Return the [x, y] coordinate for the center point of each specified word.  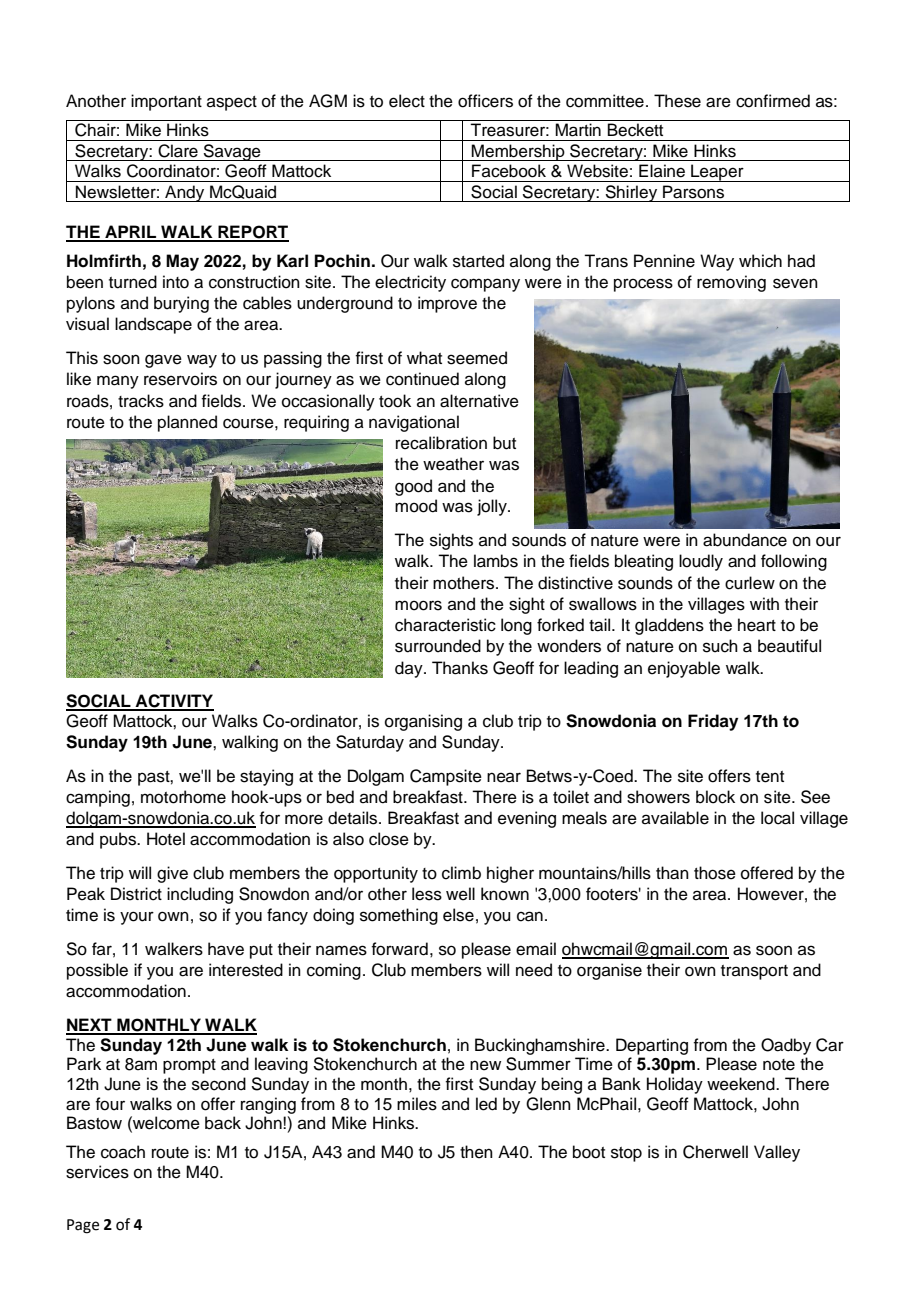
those [715, 873]
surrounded [438, 646]
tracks [141, 401]
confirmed [773, 101]
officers [485, 101]
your [137, 918]
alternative [479, 401]
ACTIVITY [173, 702]
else [458, 915]
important [166, 102]
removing [731, 283]
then [476, 1152]
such [720, 646]
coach [123, 1152]
